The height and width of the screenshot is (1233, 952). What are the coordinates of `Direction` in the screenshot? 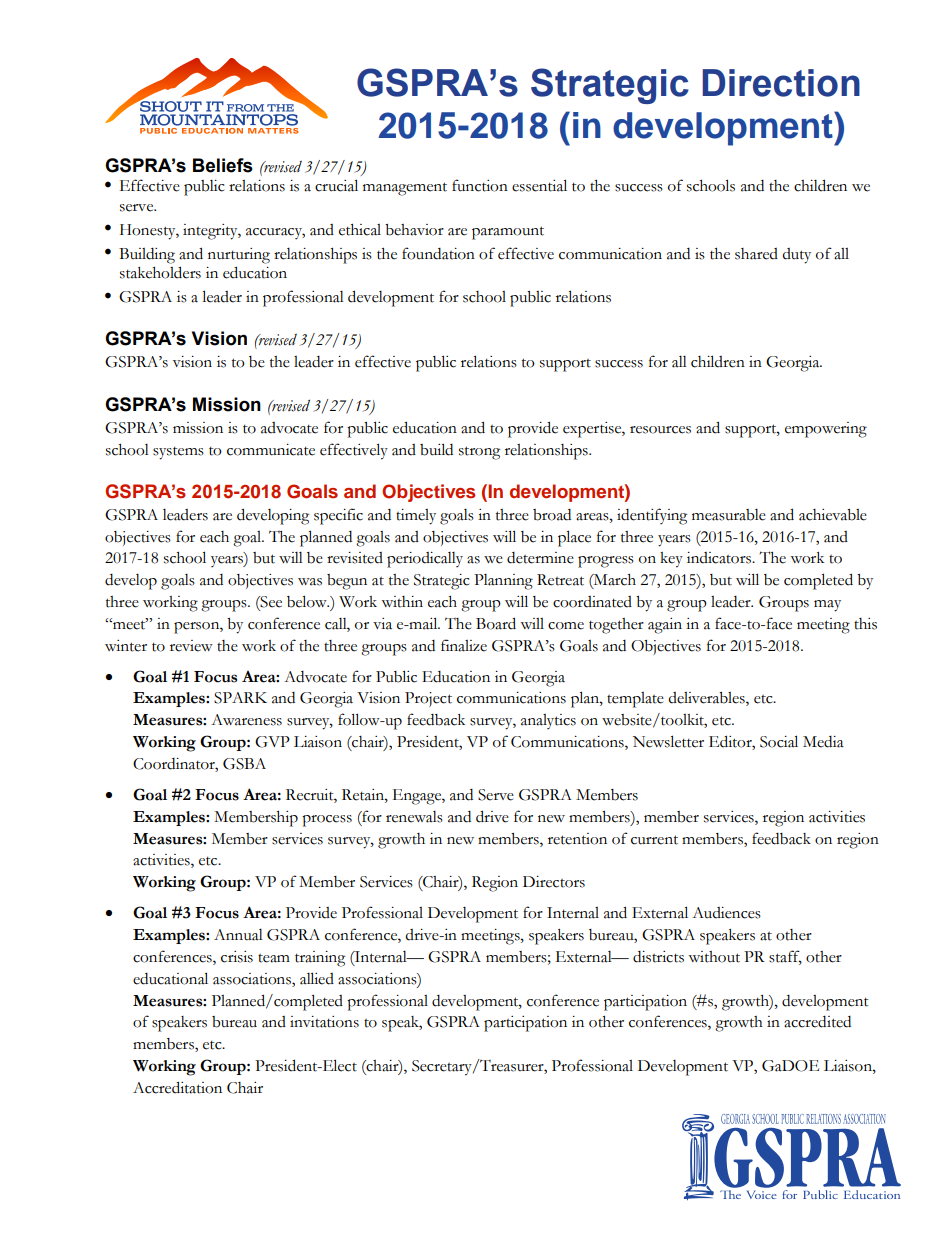 It's located at (781, 83).
